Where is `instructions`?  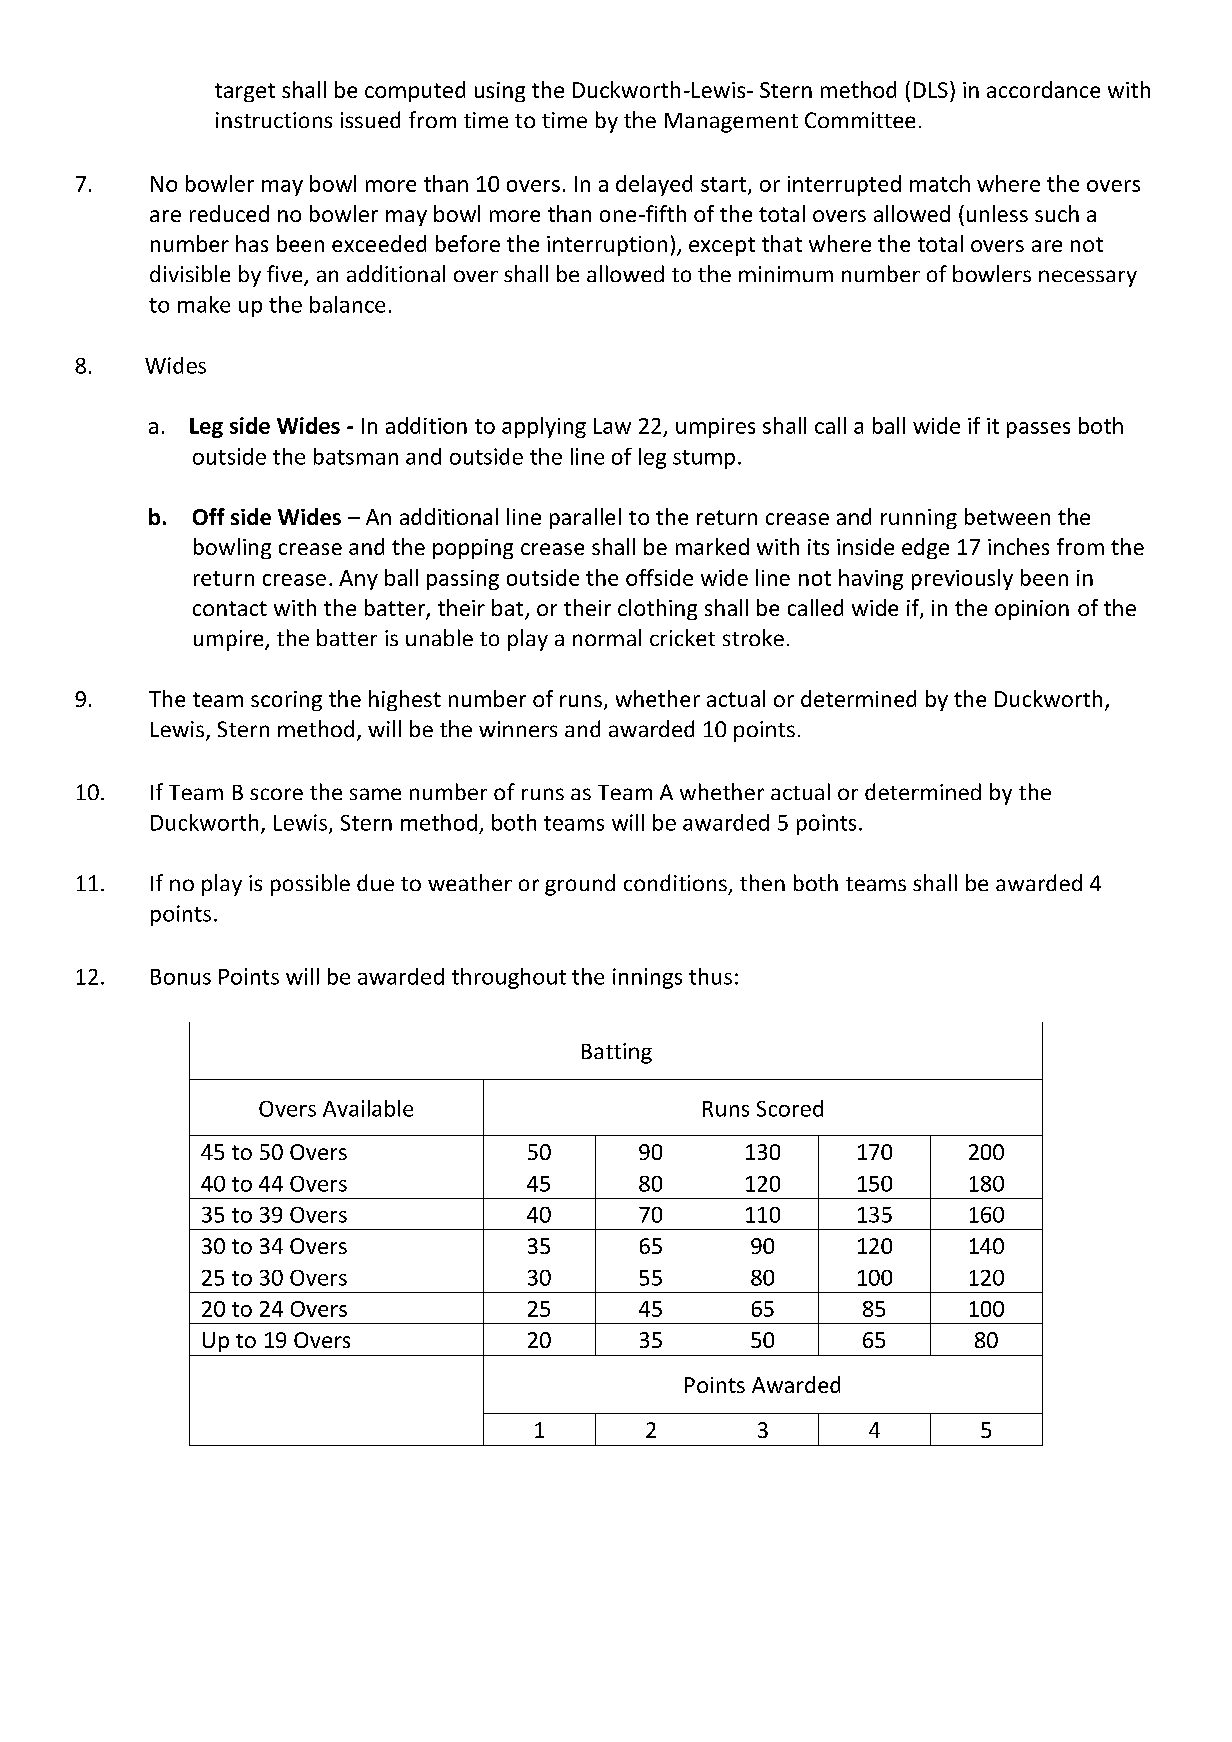
instructions is located at coordinates (274, 120).
